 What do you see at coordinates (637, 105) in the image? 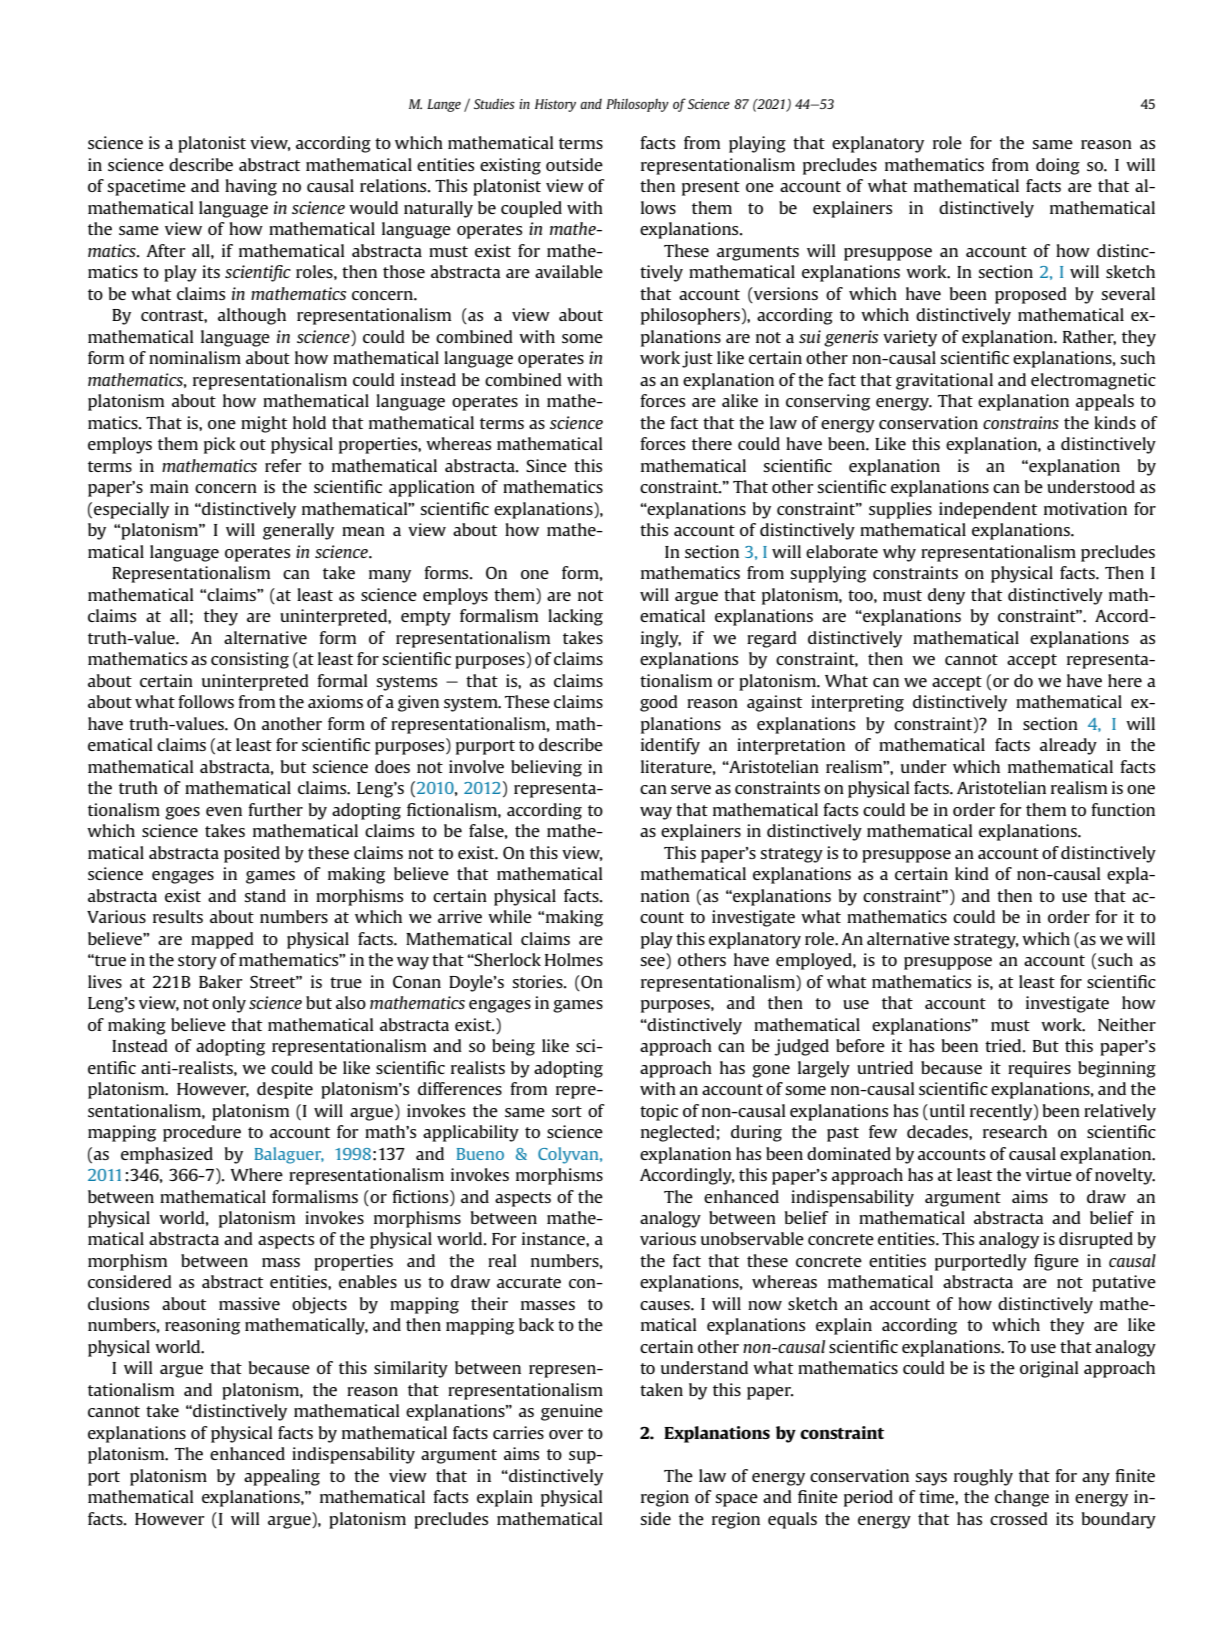
I see `Philosophy` at bounding box center [637, 105].
